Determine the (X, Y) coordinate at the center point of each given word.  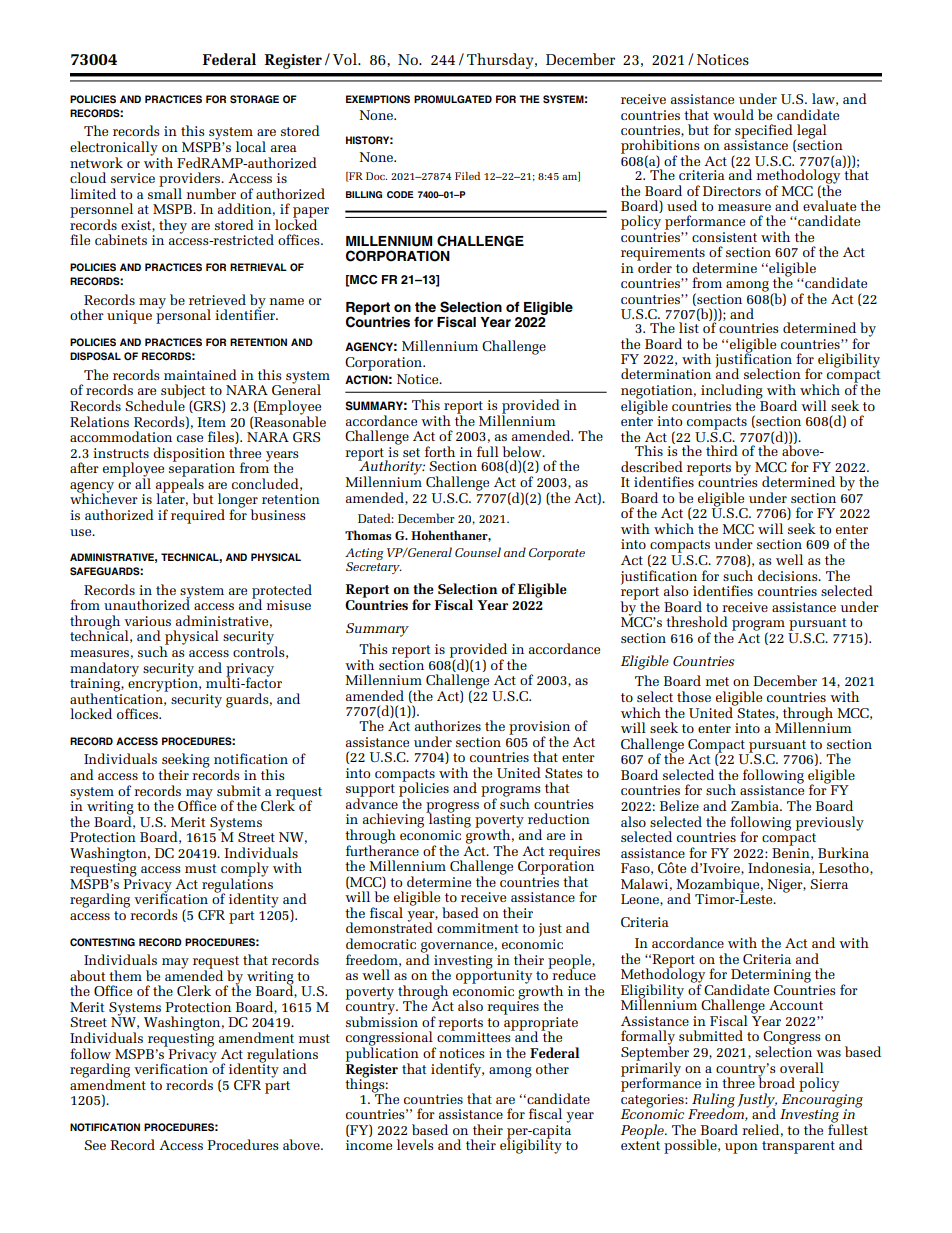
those (694, 696)
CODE (400, 194)
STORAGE (254, 99)
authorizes (448, 725)
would (733, 114)
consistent (724, 237)
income (369, 1145)
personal (183, 315)
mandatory (104, 669)
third (722, 450)
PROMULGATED (453, 99)
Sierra (829, 884)
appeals (180, 485)
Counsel (478, 552)
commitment (478, 928)
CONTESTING (102, 942)
